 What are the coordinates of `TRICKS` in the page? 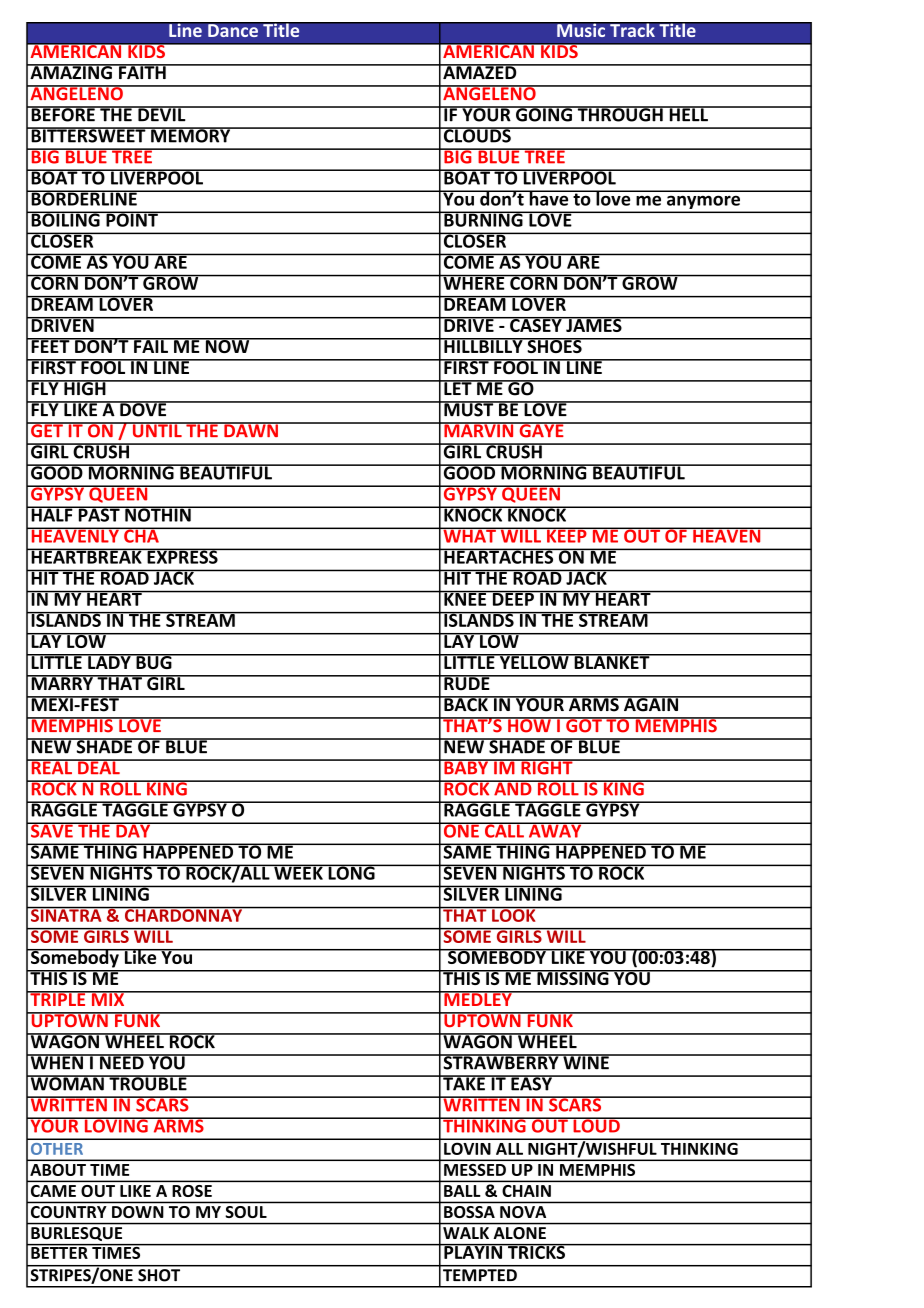 It's located at (536, 1251).
